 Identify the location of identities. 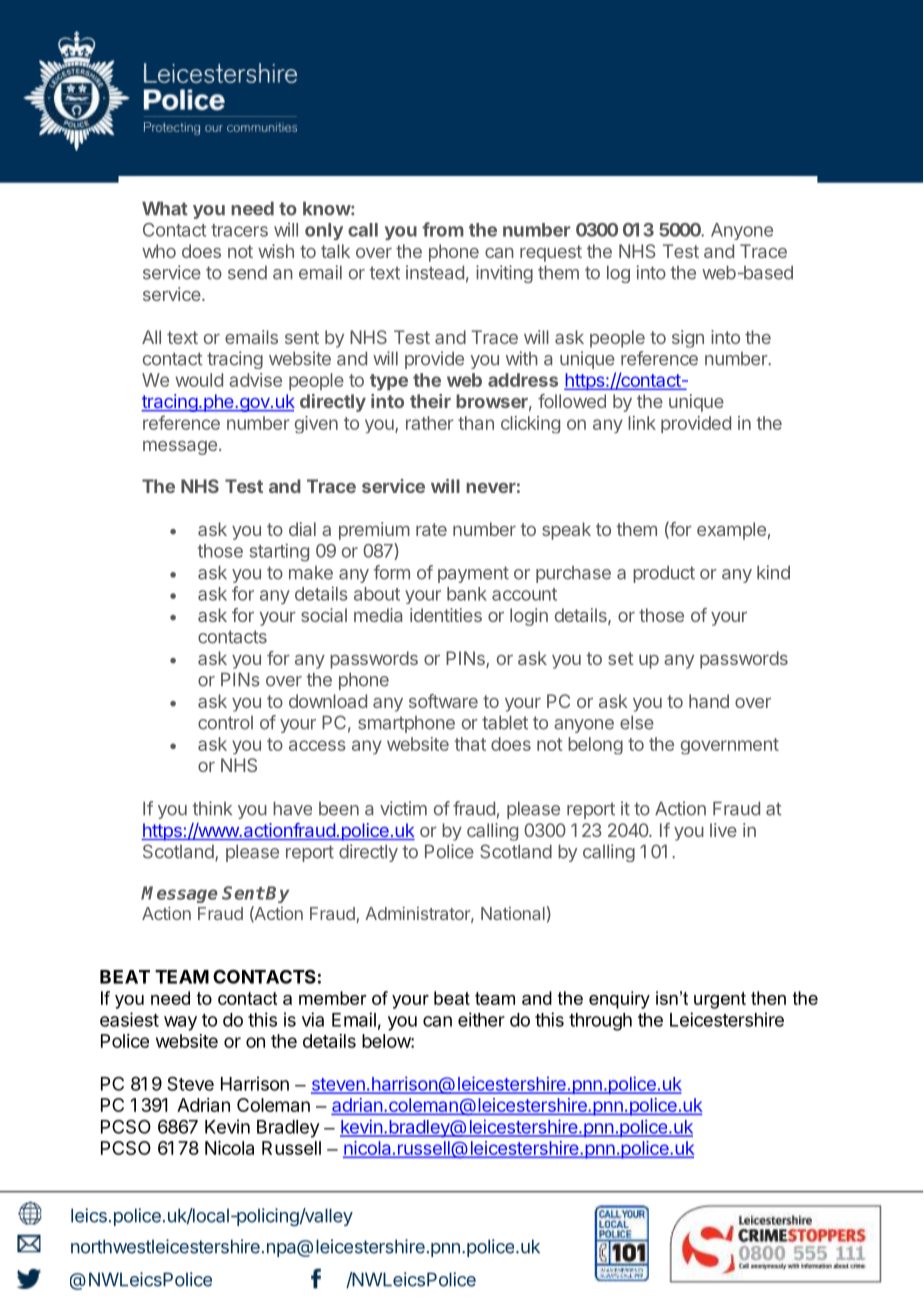
(446, 615).
